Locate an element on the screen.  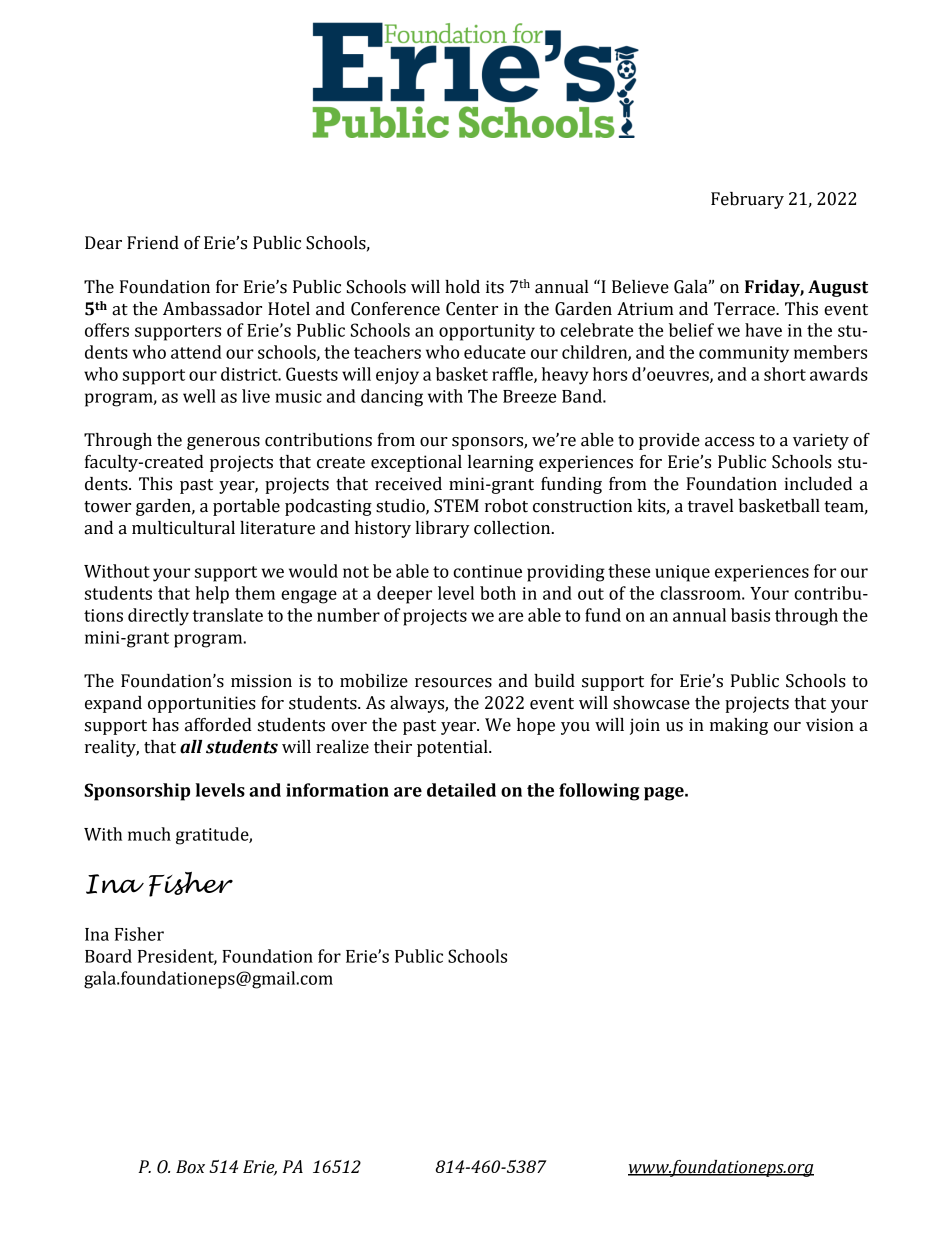
resources is located at coordinates (453, 683).
